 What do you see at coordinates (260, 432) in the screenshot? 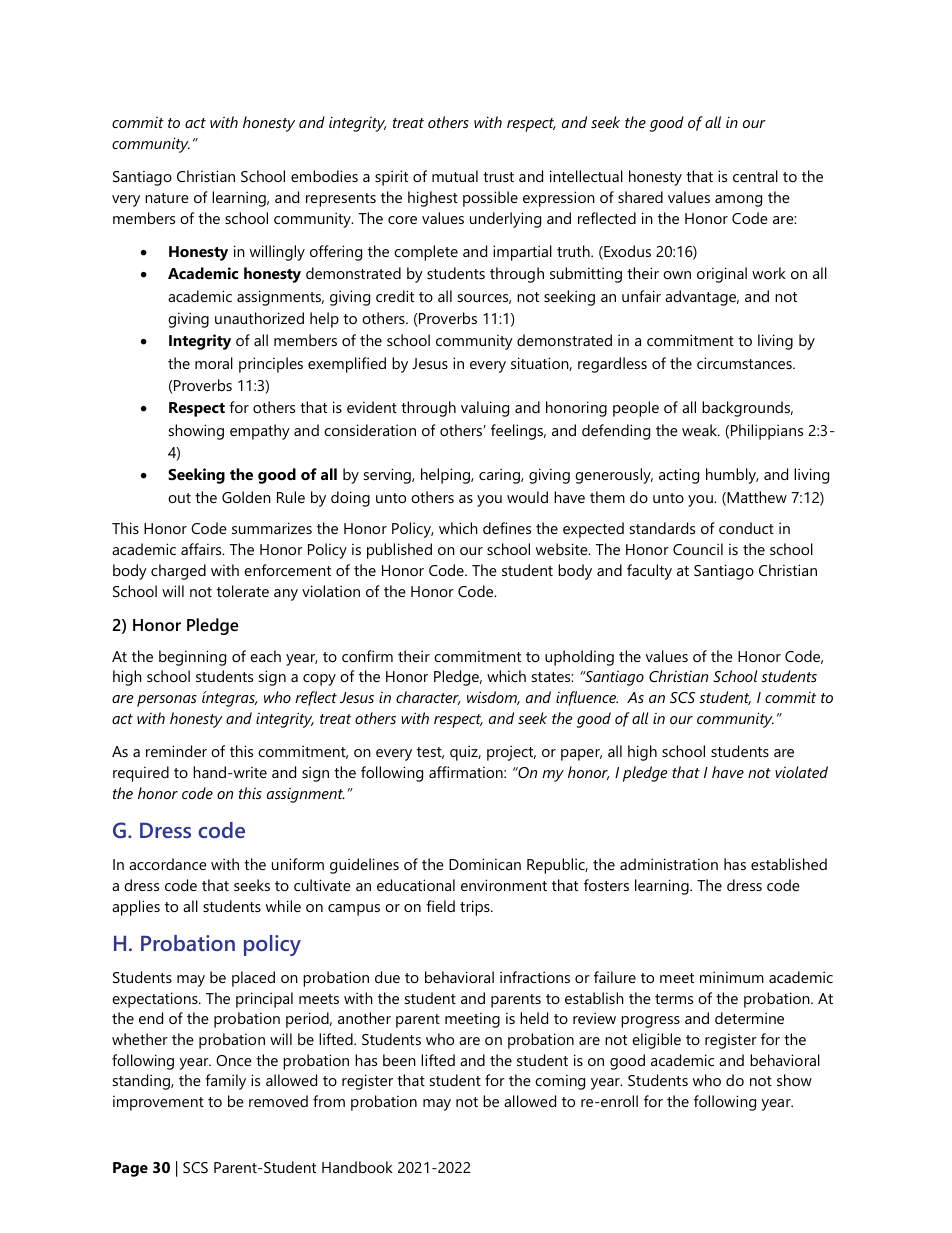
I see `empathy` at bounding box center [260, 432].
